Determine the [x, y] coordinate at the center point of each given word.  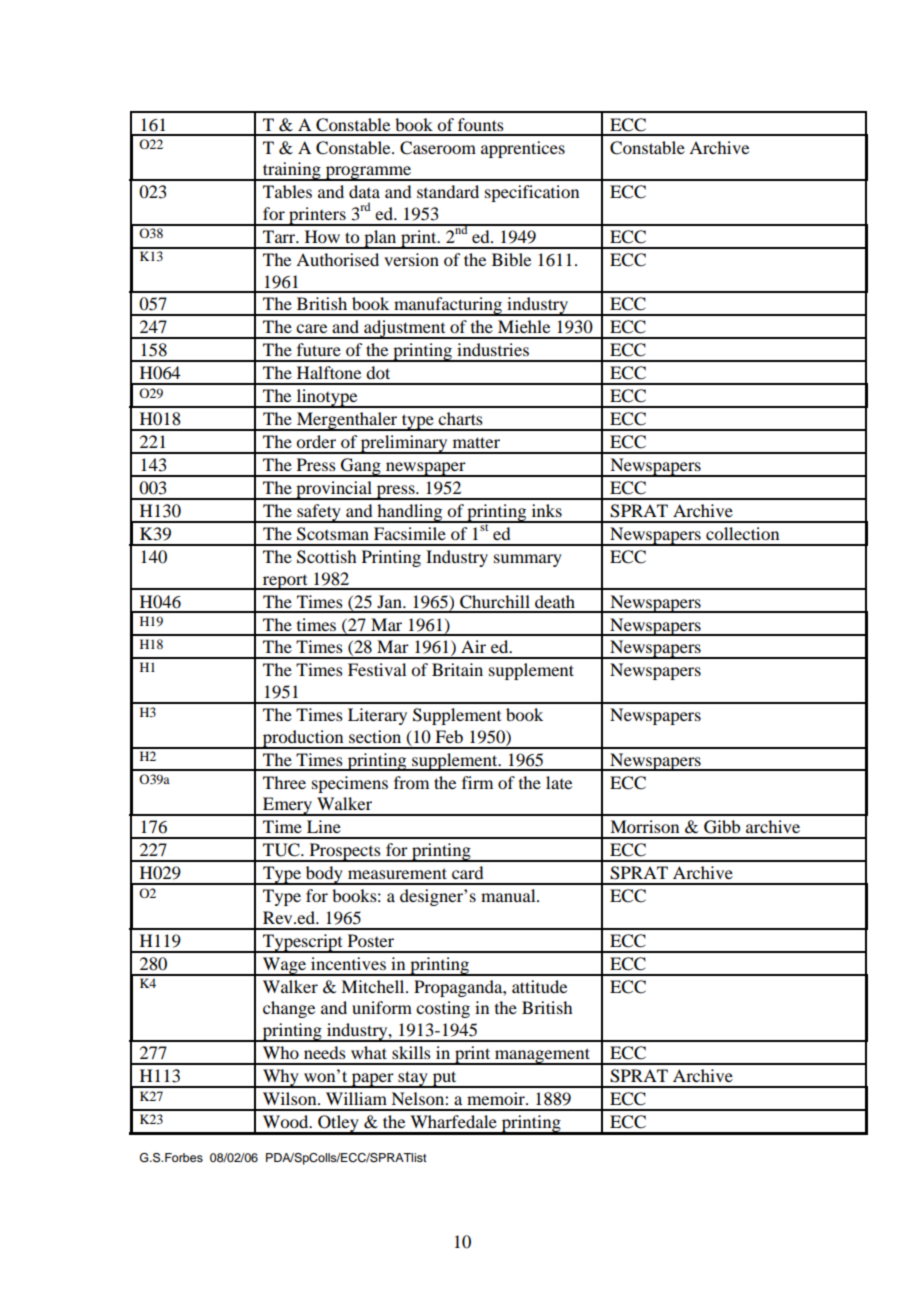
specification [532, 193]
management [542, 1056]
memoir [497, 1098]
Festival [377, 669]
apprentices [523, 149]
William [356, 1098]
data [364, 191]
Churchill [495, 602]
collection [742, 533]
